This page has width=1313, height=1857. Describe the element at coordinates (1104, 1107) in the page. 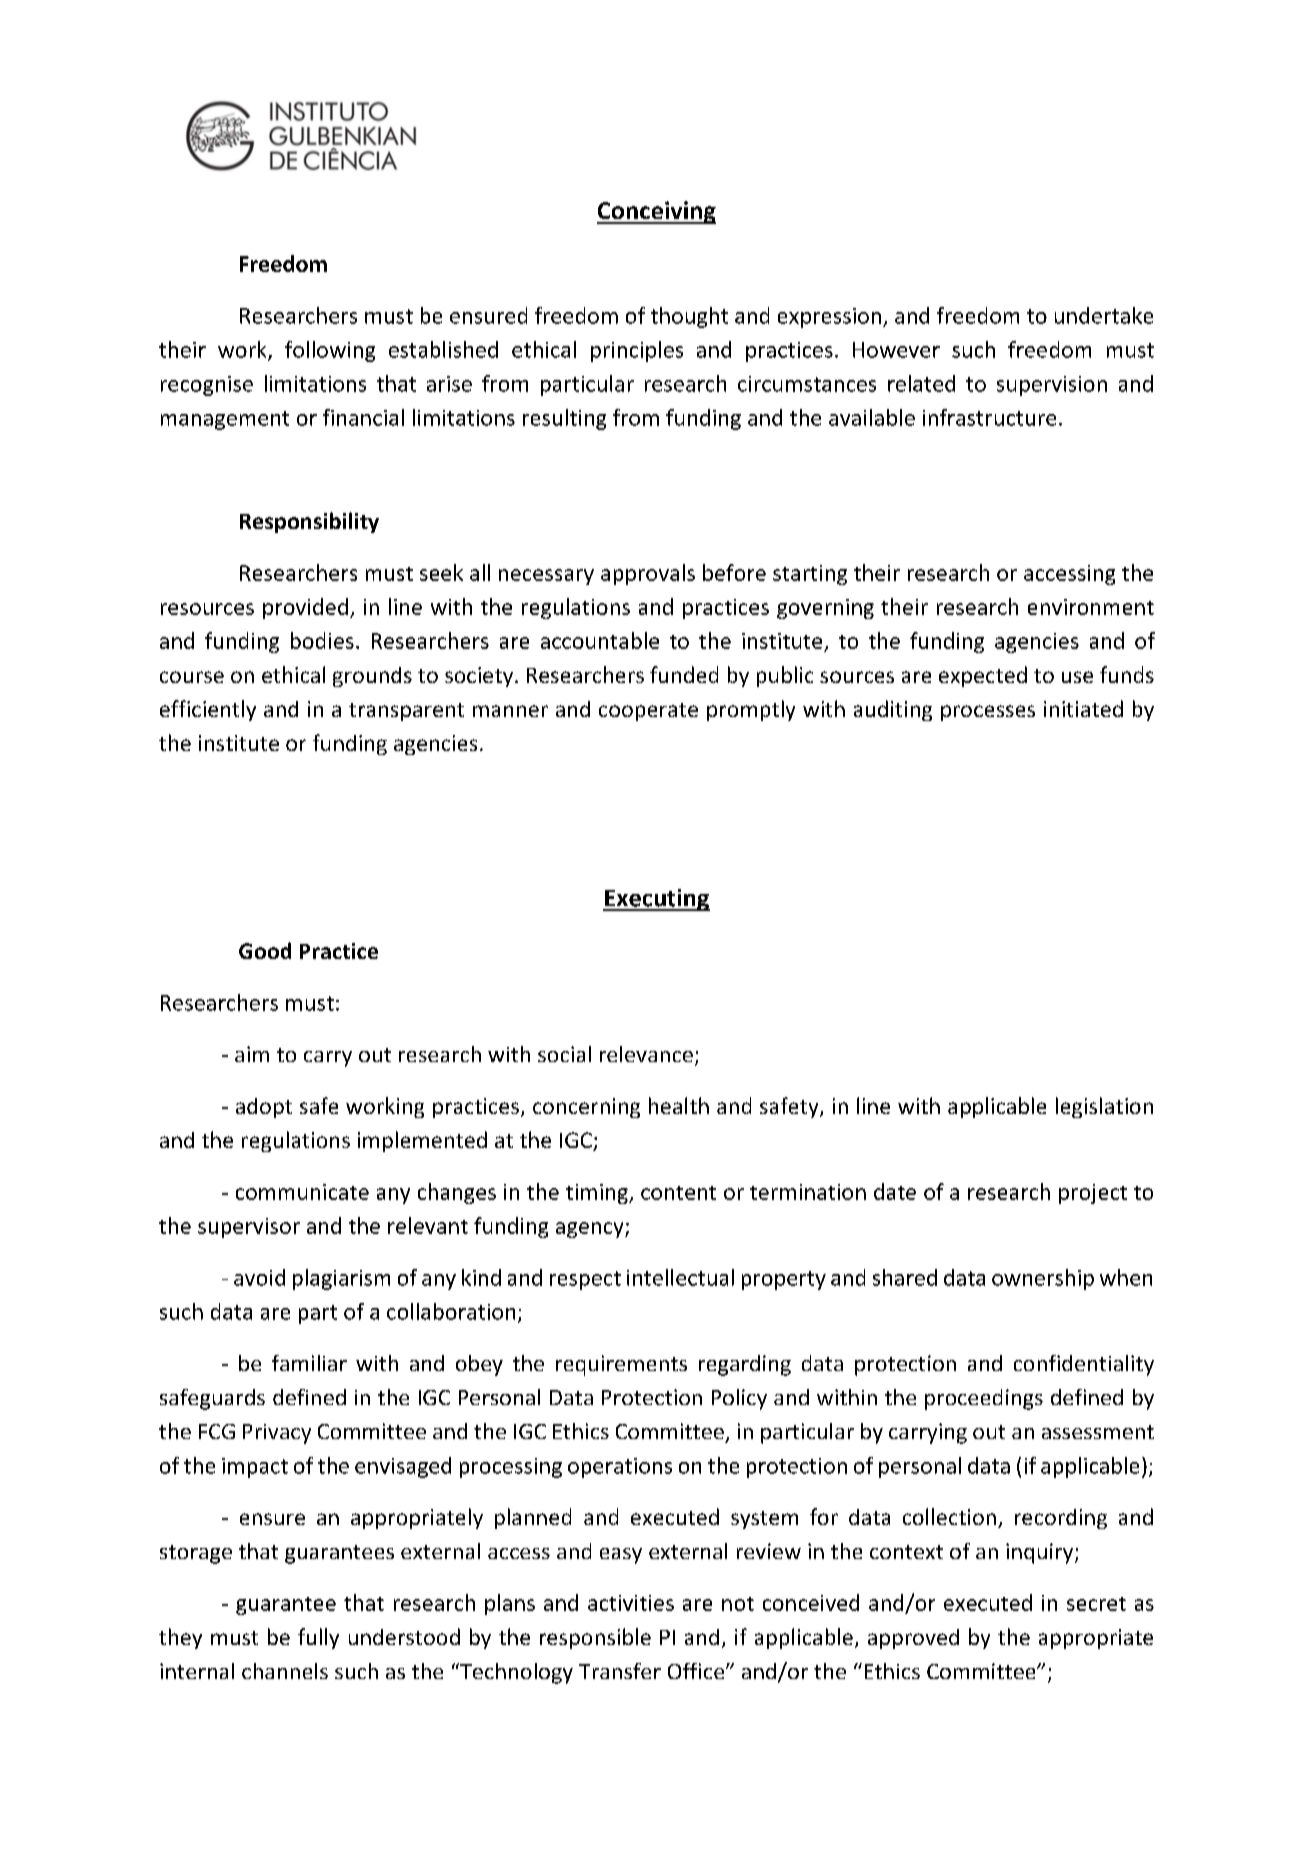

I see `legislation` at that location.
